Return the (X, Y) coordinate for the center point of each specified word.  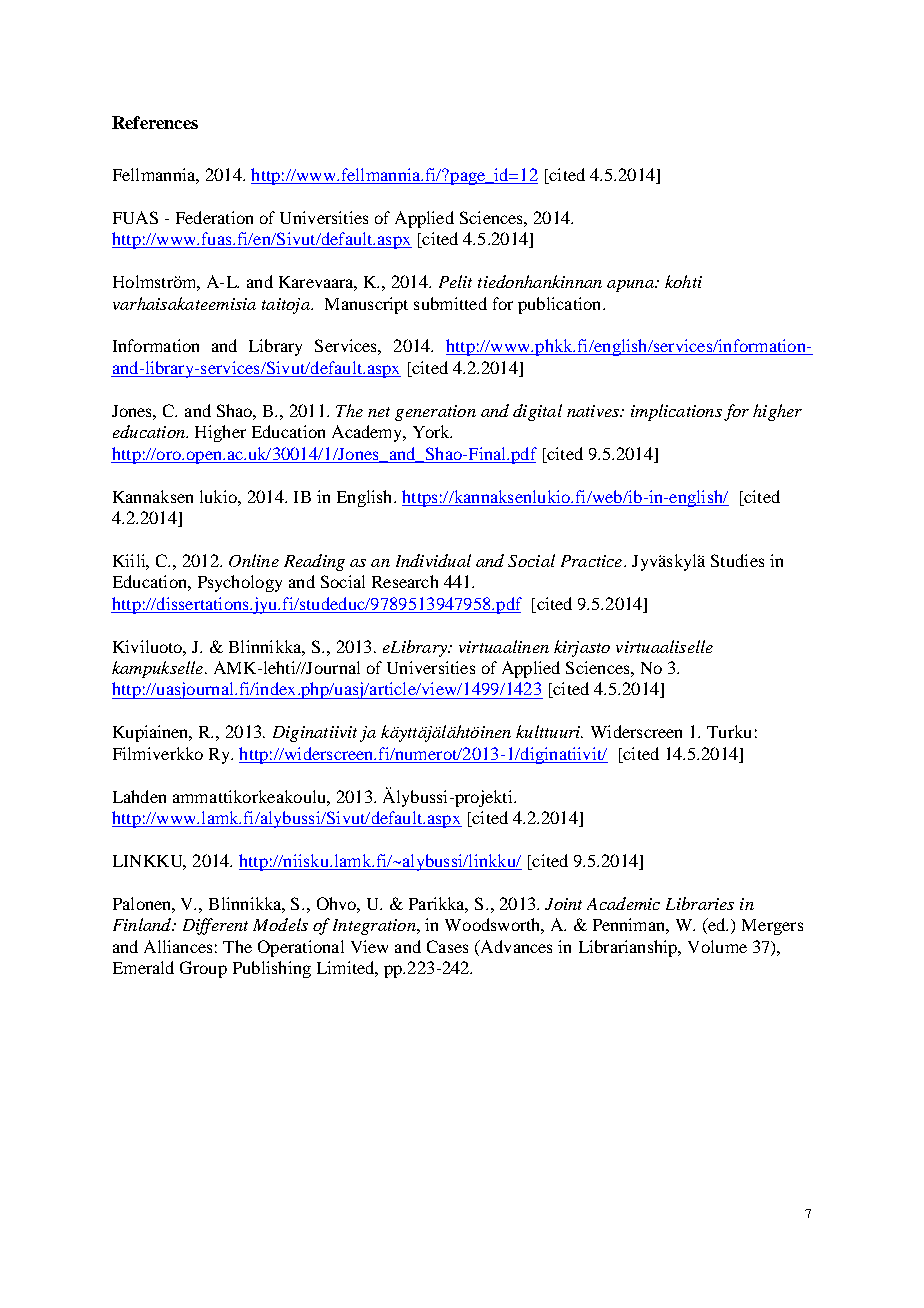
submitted (450, 303)
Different (215, 926)
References (155, 122)
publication (561, 305)
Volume (717, 946)
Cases (447, 946)
